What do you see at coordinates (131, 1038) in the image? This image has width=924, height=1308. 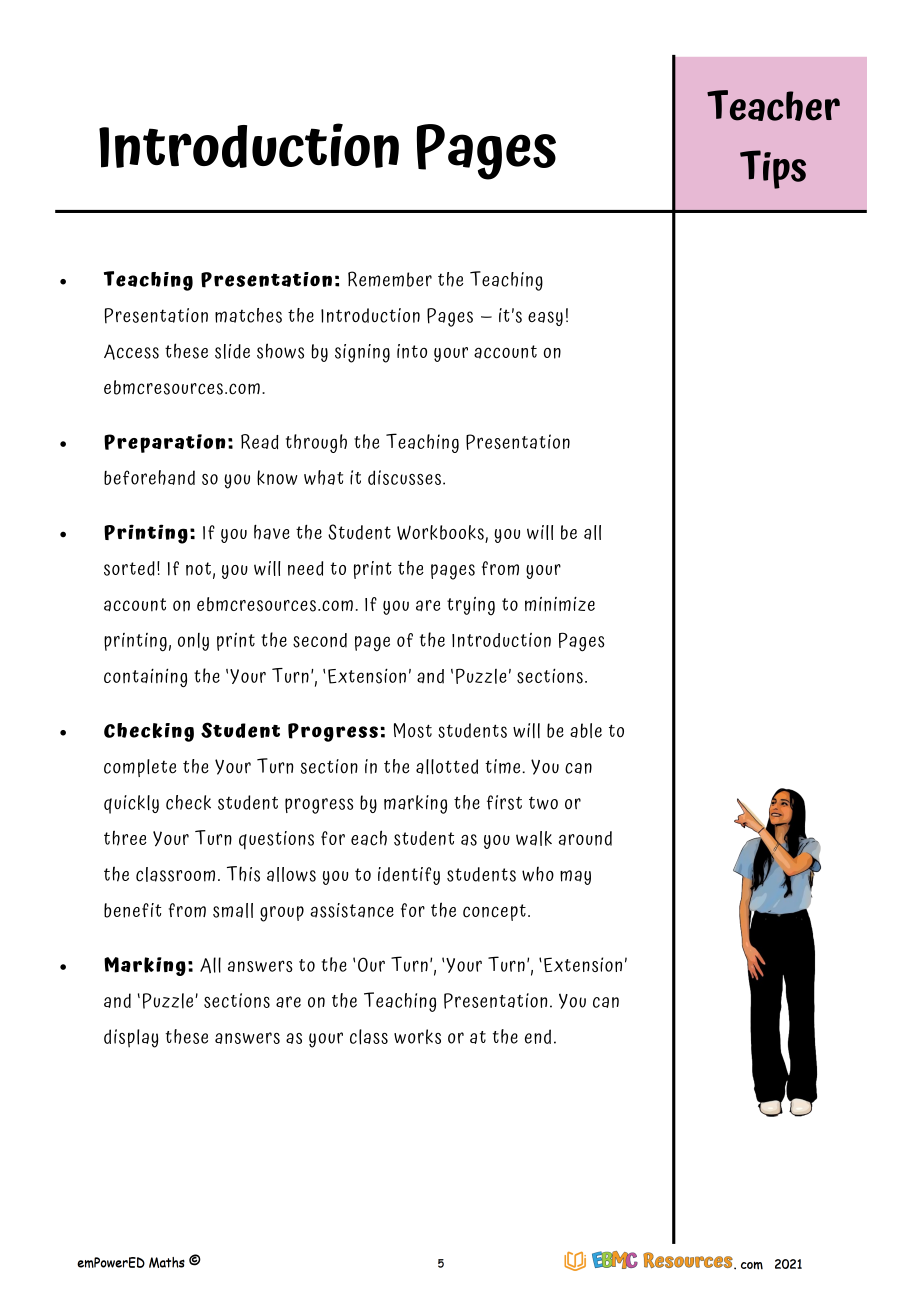 I see `display` at bounding box center [131, 1038].
